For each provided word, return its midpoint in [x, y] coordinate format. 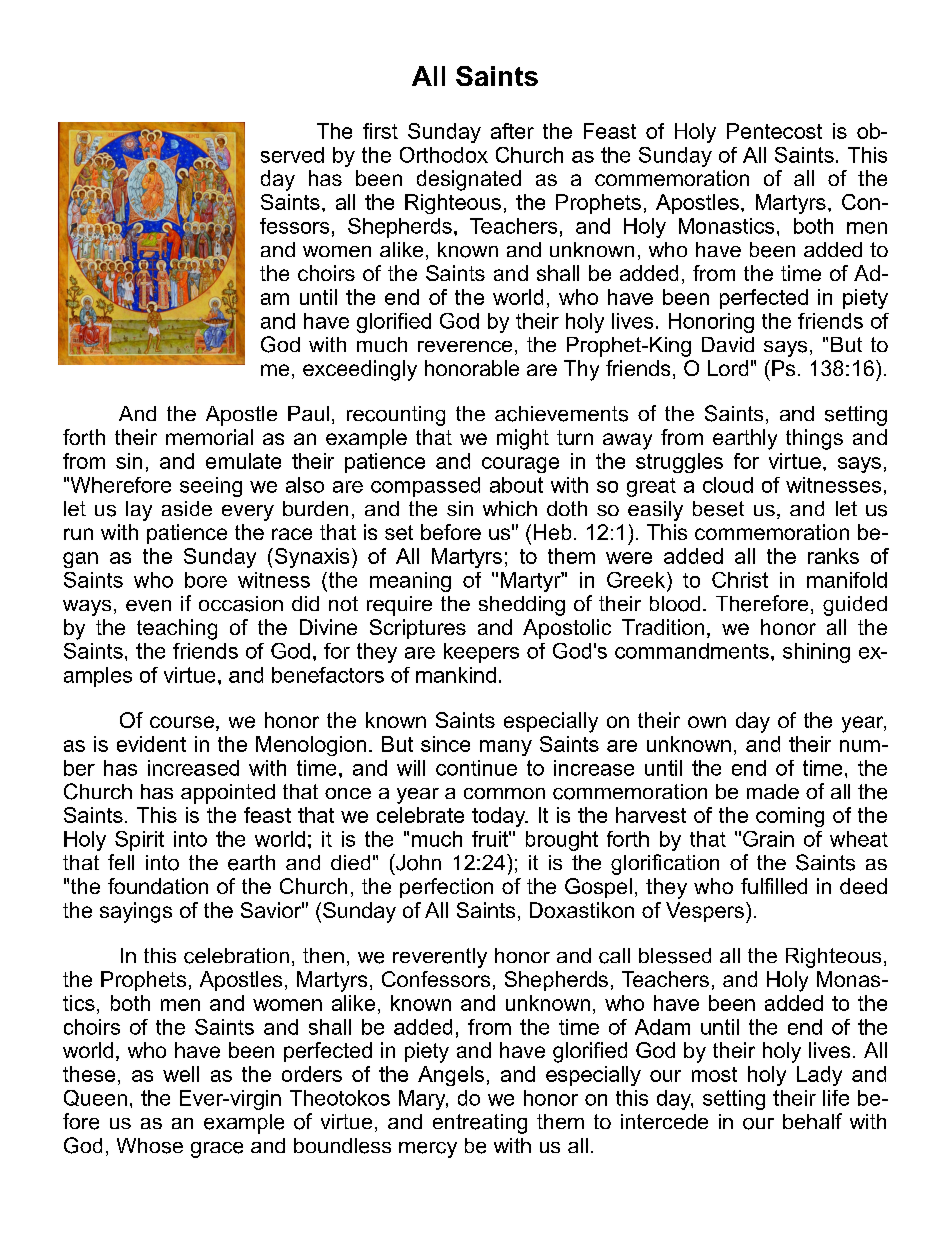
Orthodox [444, 155]
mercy [428, 1150]
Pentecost [774, 131]
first [380, 131]
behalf [812, 1121]
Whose [150, 1146]
